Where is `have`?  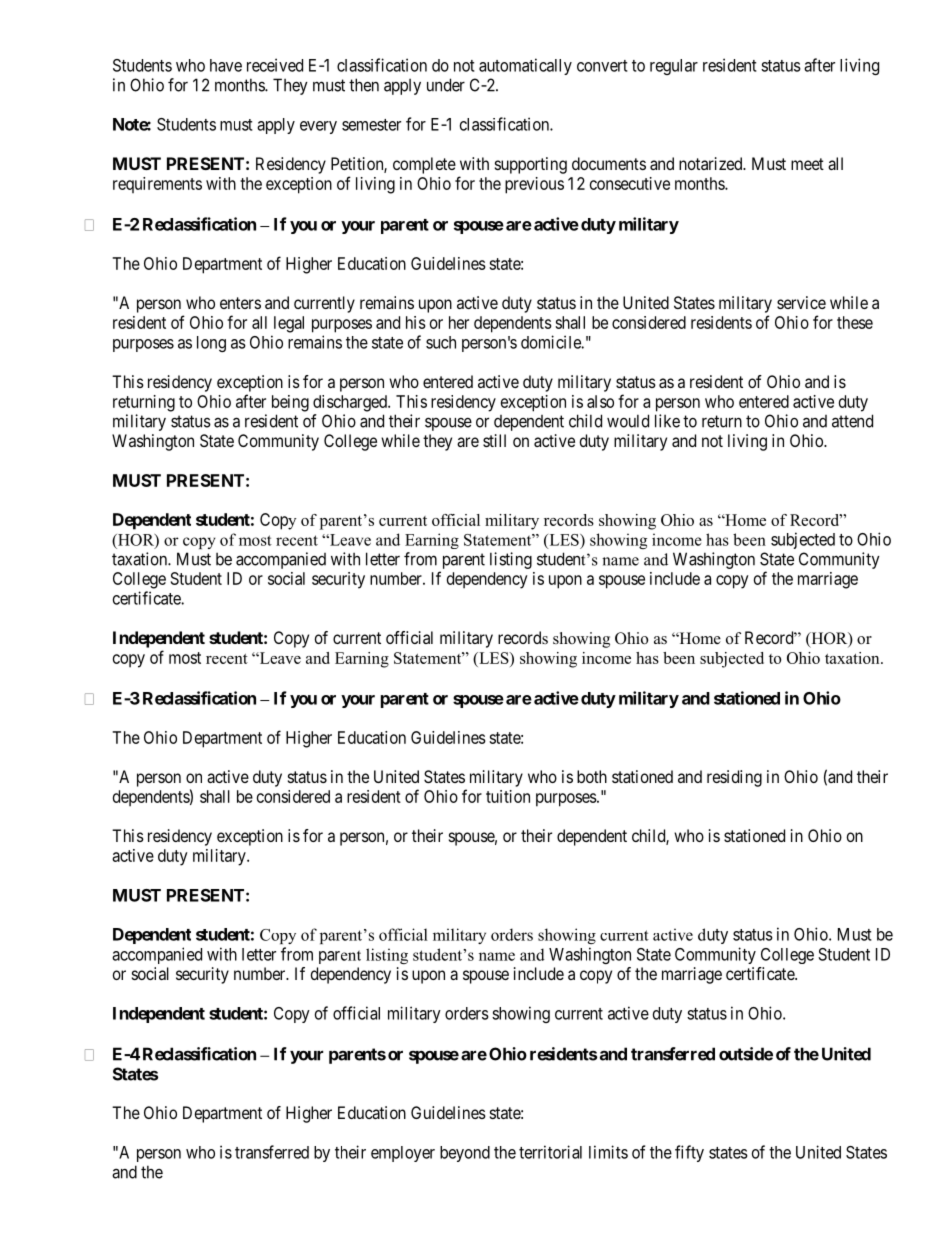
have is located at coordinates (226, 65).
